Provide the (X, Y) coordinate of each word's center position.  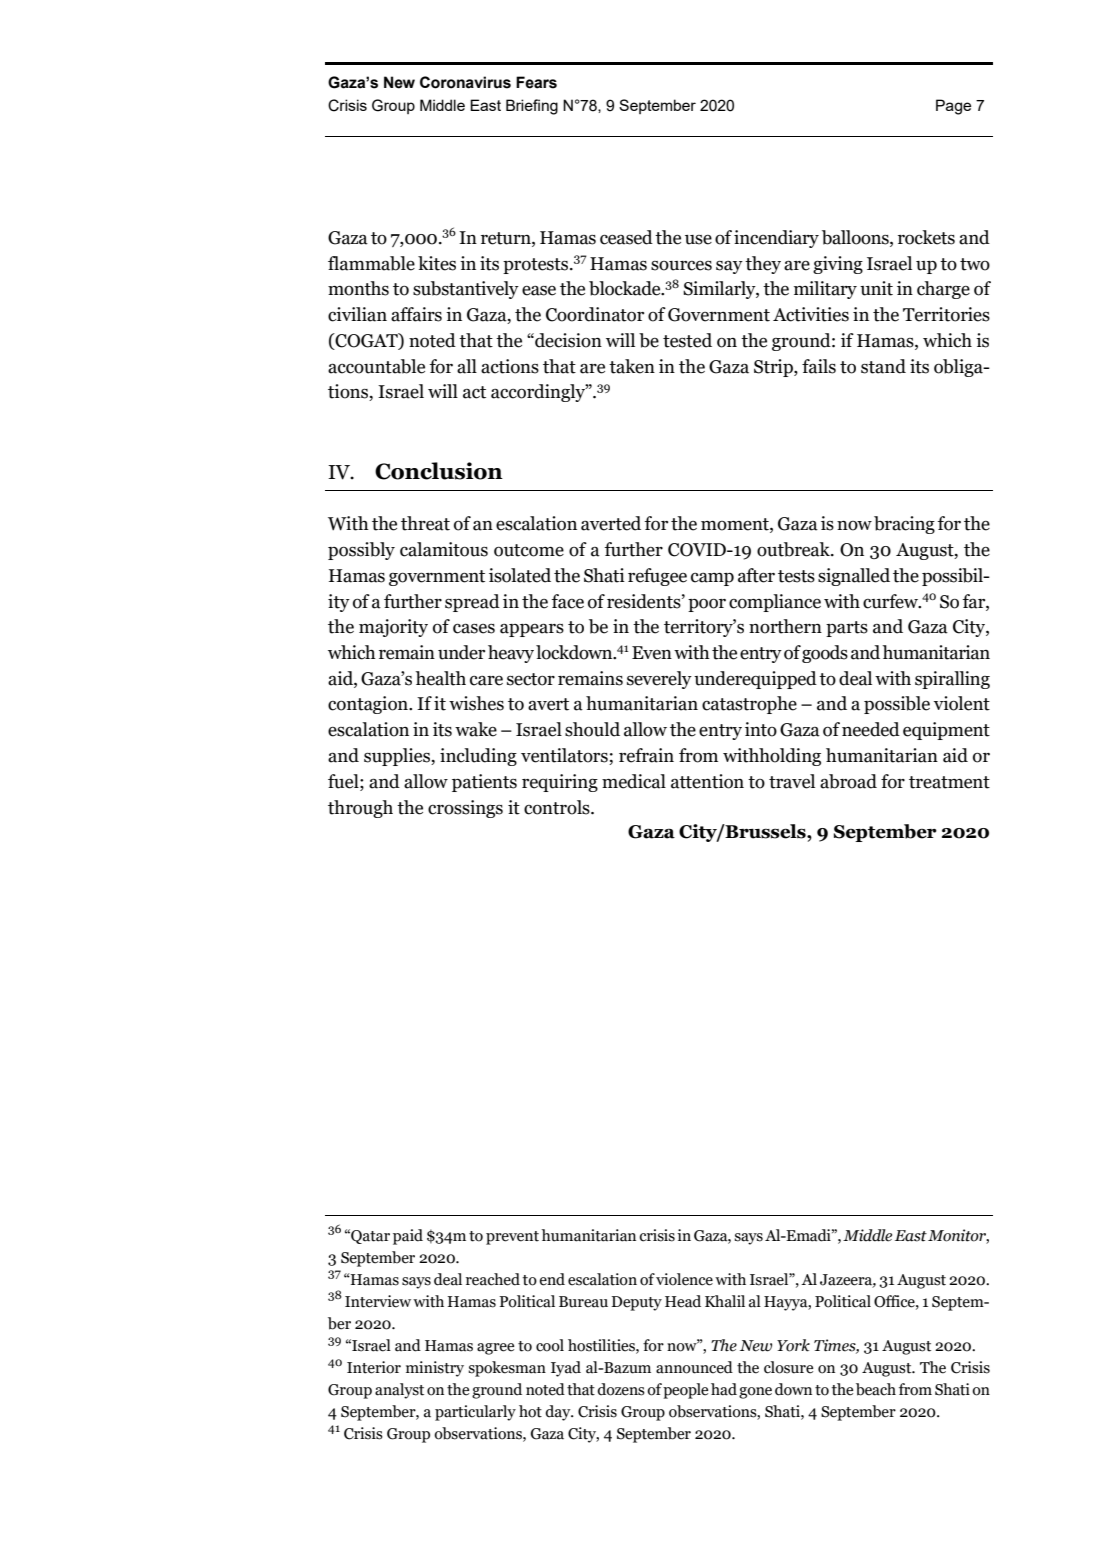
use (698, 240)
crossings (465, 809)
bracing (904, 525)
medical (634, 781)
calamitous (444, 549)
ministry (435, 1369)
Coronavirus (465, 82)
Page (953, 107)
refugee (657, 577)
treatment (949, 782)
